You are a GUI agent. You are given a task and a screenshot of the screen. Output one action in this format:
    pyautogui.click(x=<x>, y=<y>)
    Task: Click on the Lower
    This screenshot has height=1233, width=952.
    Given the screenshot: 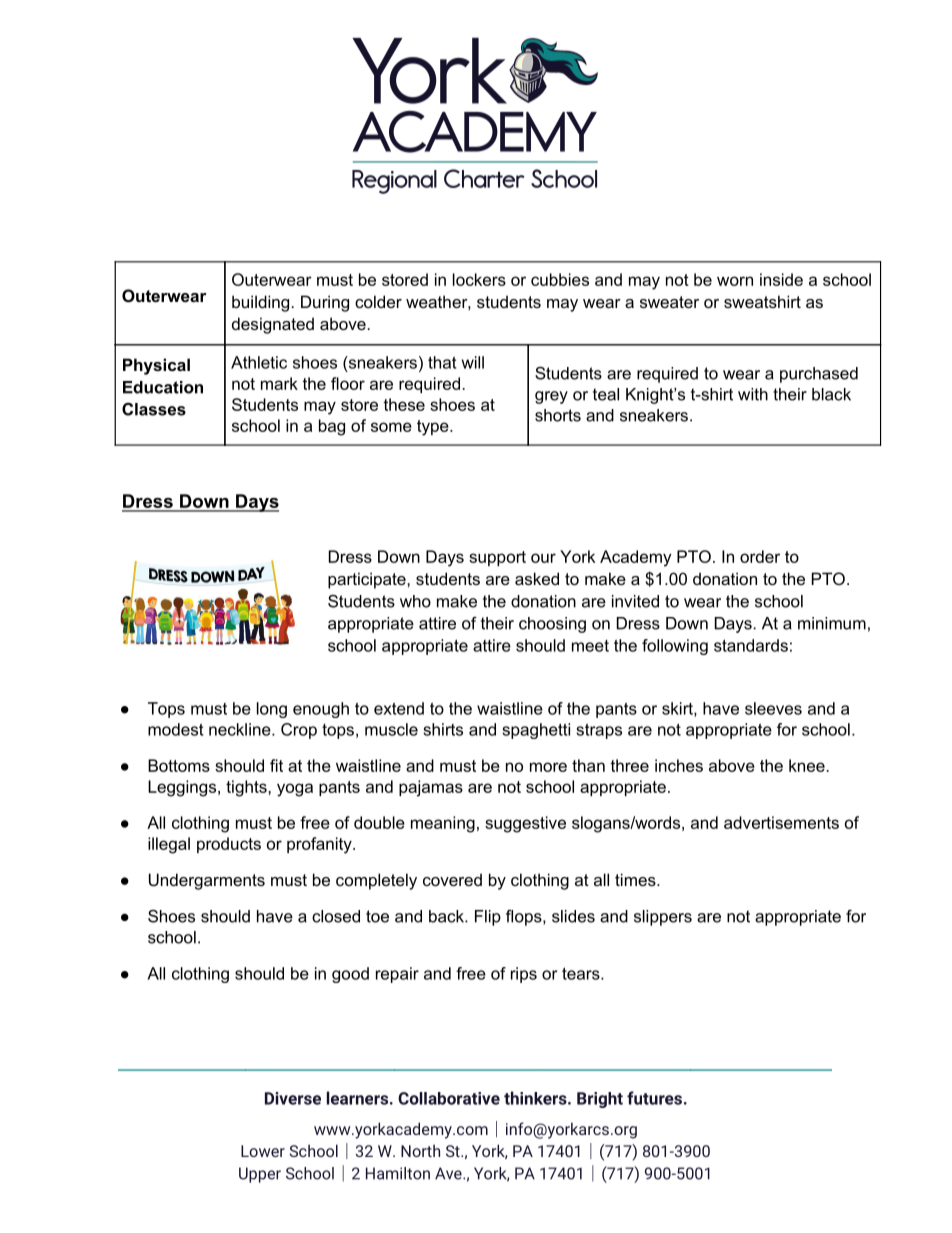 What is the action you would take?
    pyautogui.click(x=263, y=1151)
